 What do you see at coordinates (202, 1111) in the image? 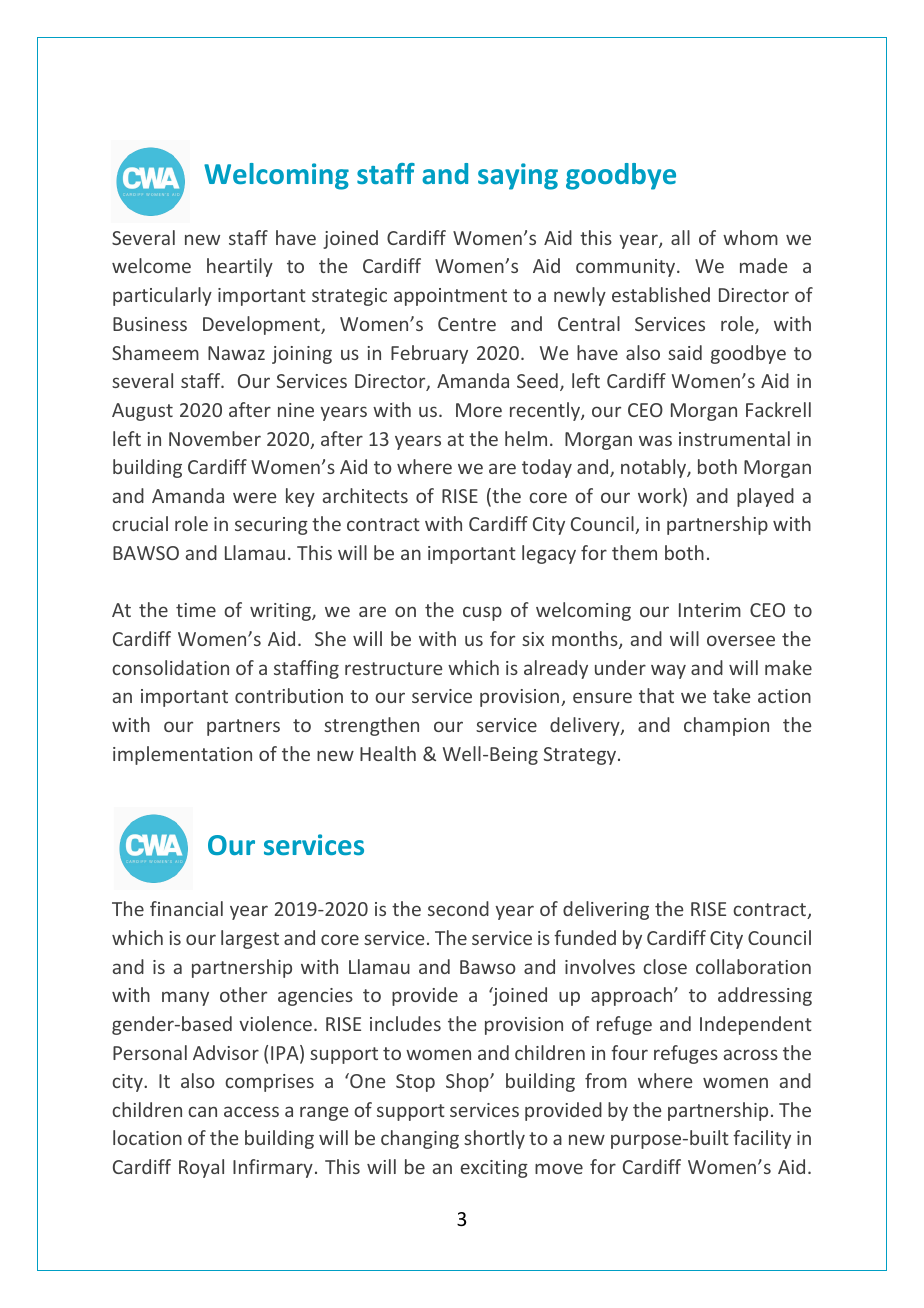
I see `can` at bounding box center [202, 1111].
